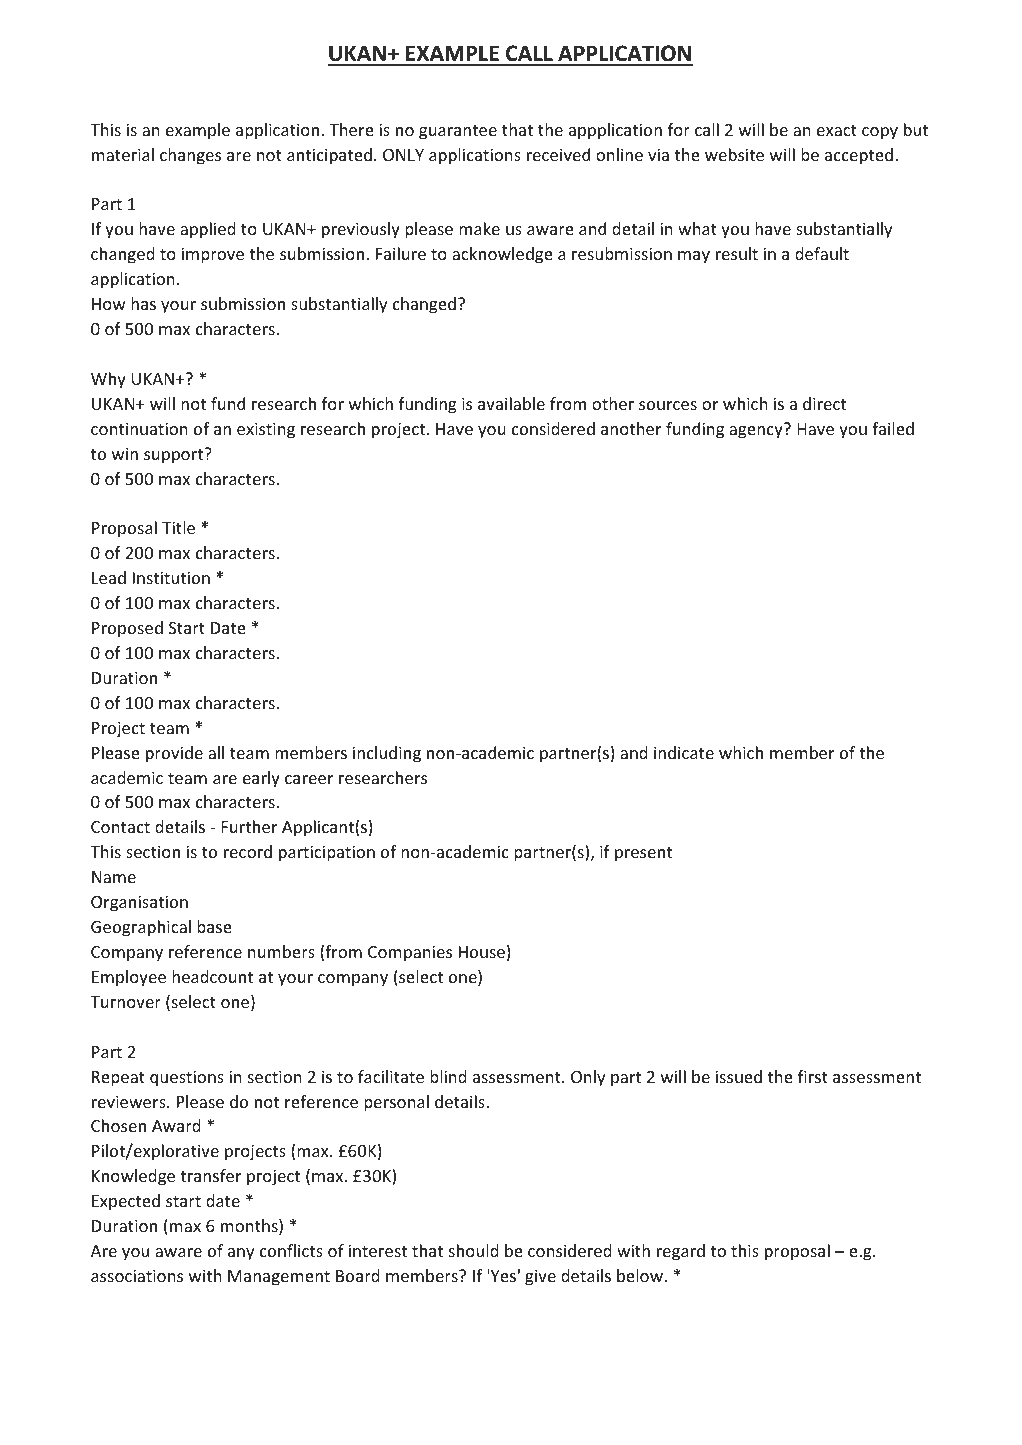 The height and width of the screenshot is (1445, 1022). Describe the element at coordinates (756, 432) in the screenshot. I see `agency` at that location.
